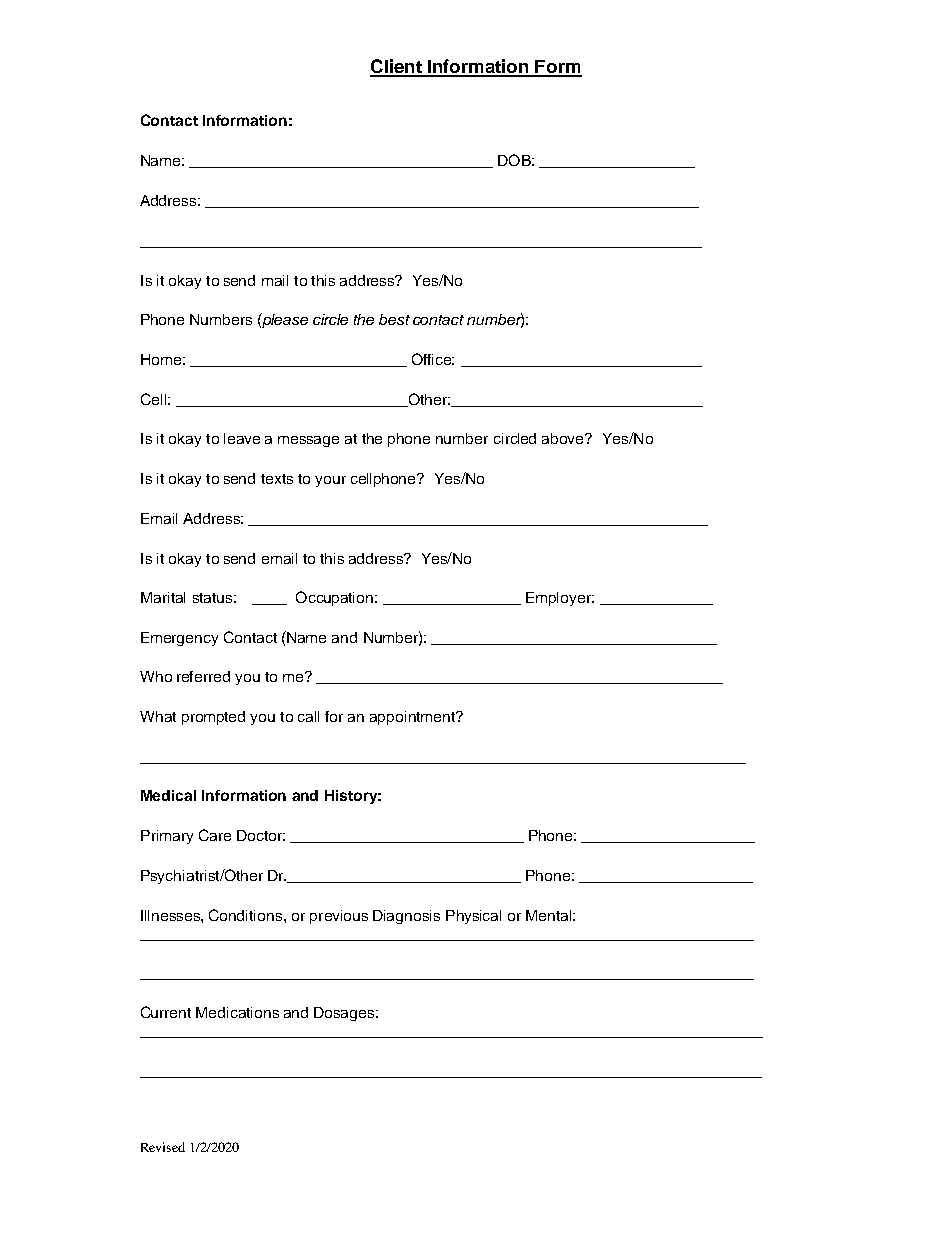  Describe the element at coordinates (339, 917) in the image. I see `previous` at that location.
